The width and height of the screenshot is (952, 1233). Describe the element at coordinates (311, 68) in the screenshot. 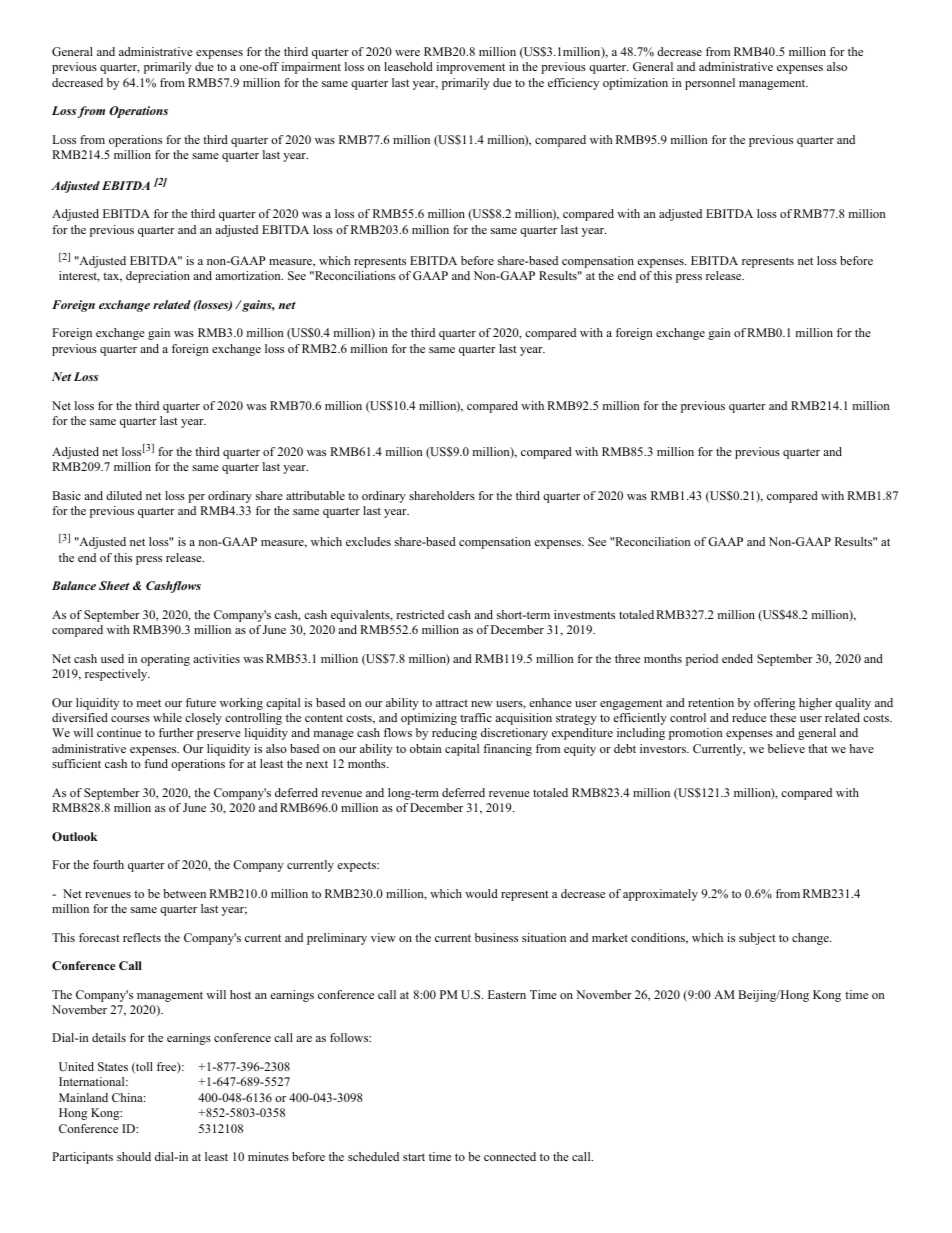

I see `impairment` at that location.
